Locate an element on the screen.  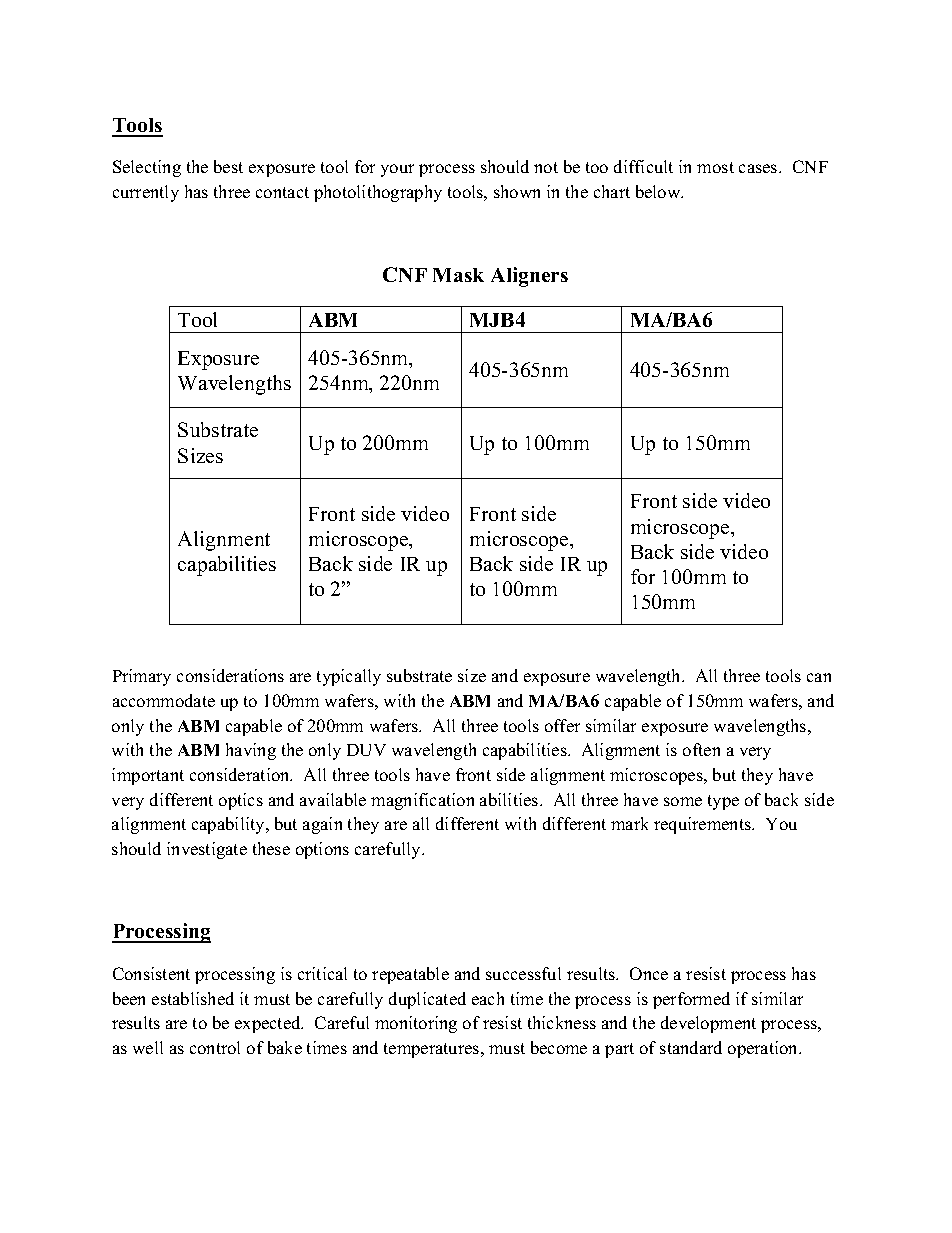
control is located at coordinates (215, 1047).
